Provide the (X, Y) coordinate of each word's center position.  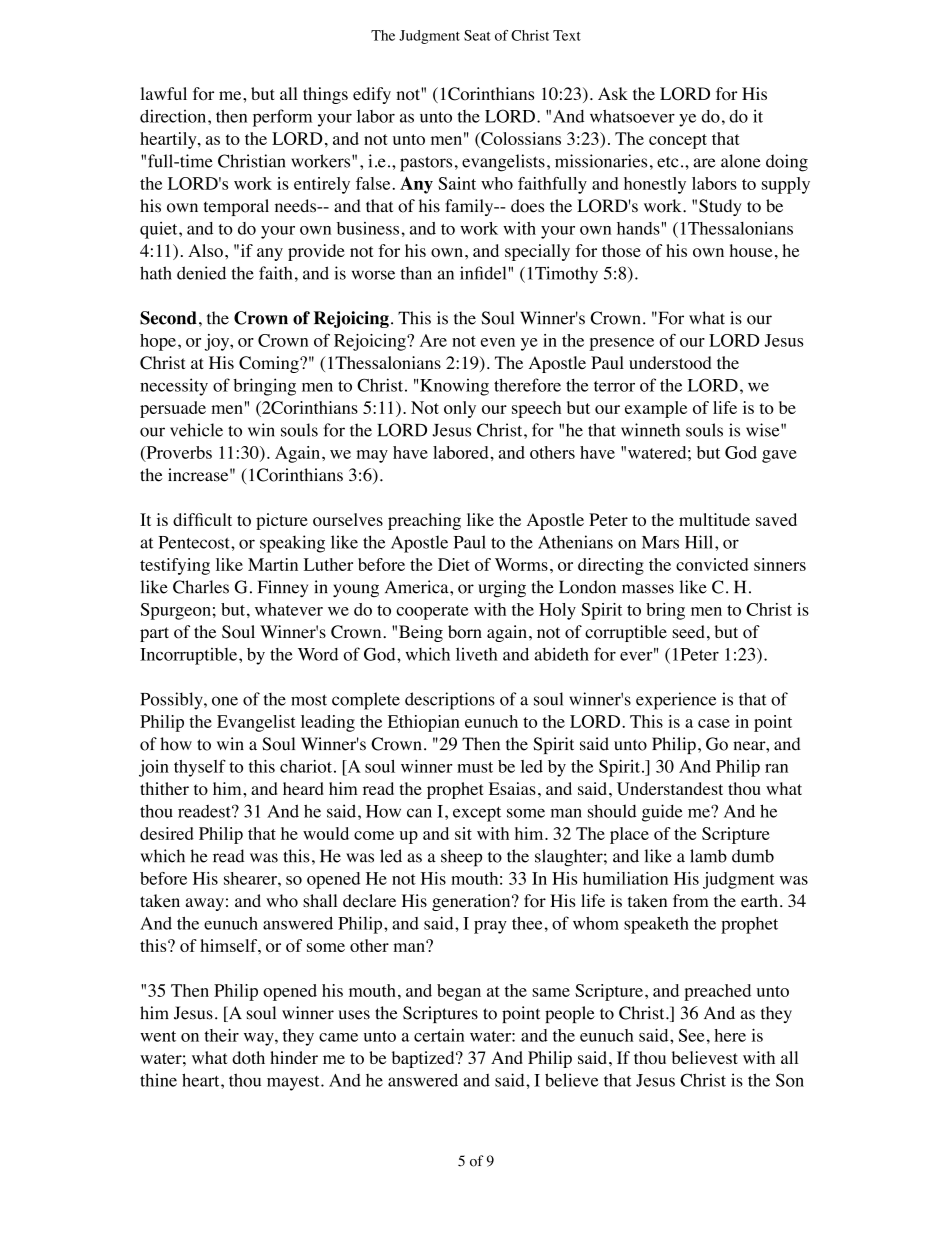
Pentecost (195, 542)
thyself (200, 768)
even (498, 342)
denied (201, 273)
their (221, 1035)
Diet (454, 564)
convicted (712, 564)
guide (662, 813)
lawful (164, 93)
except (477, 814)
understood (670, 363)
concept (678, 141)
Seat (477, 35)
